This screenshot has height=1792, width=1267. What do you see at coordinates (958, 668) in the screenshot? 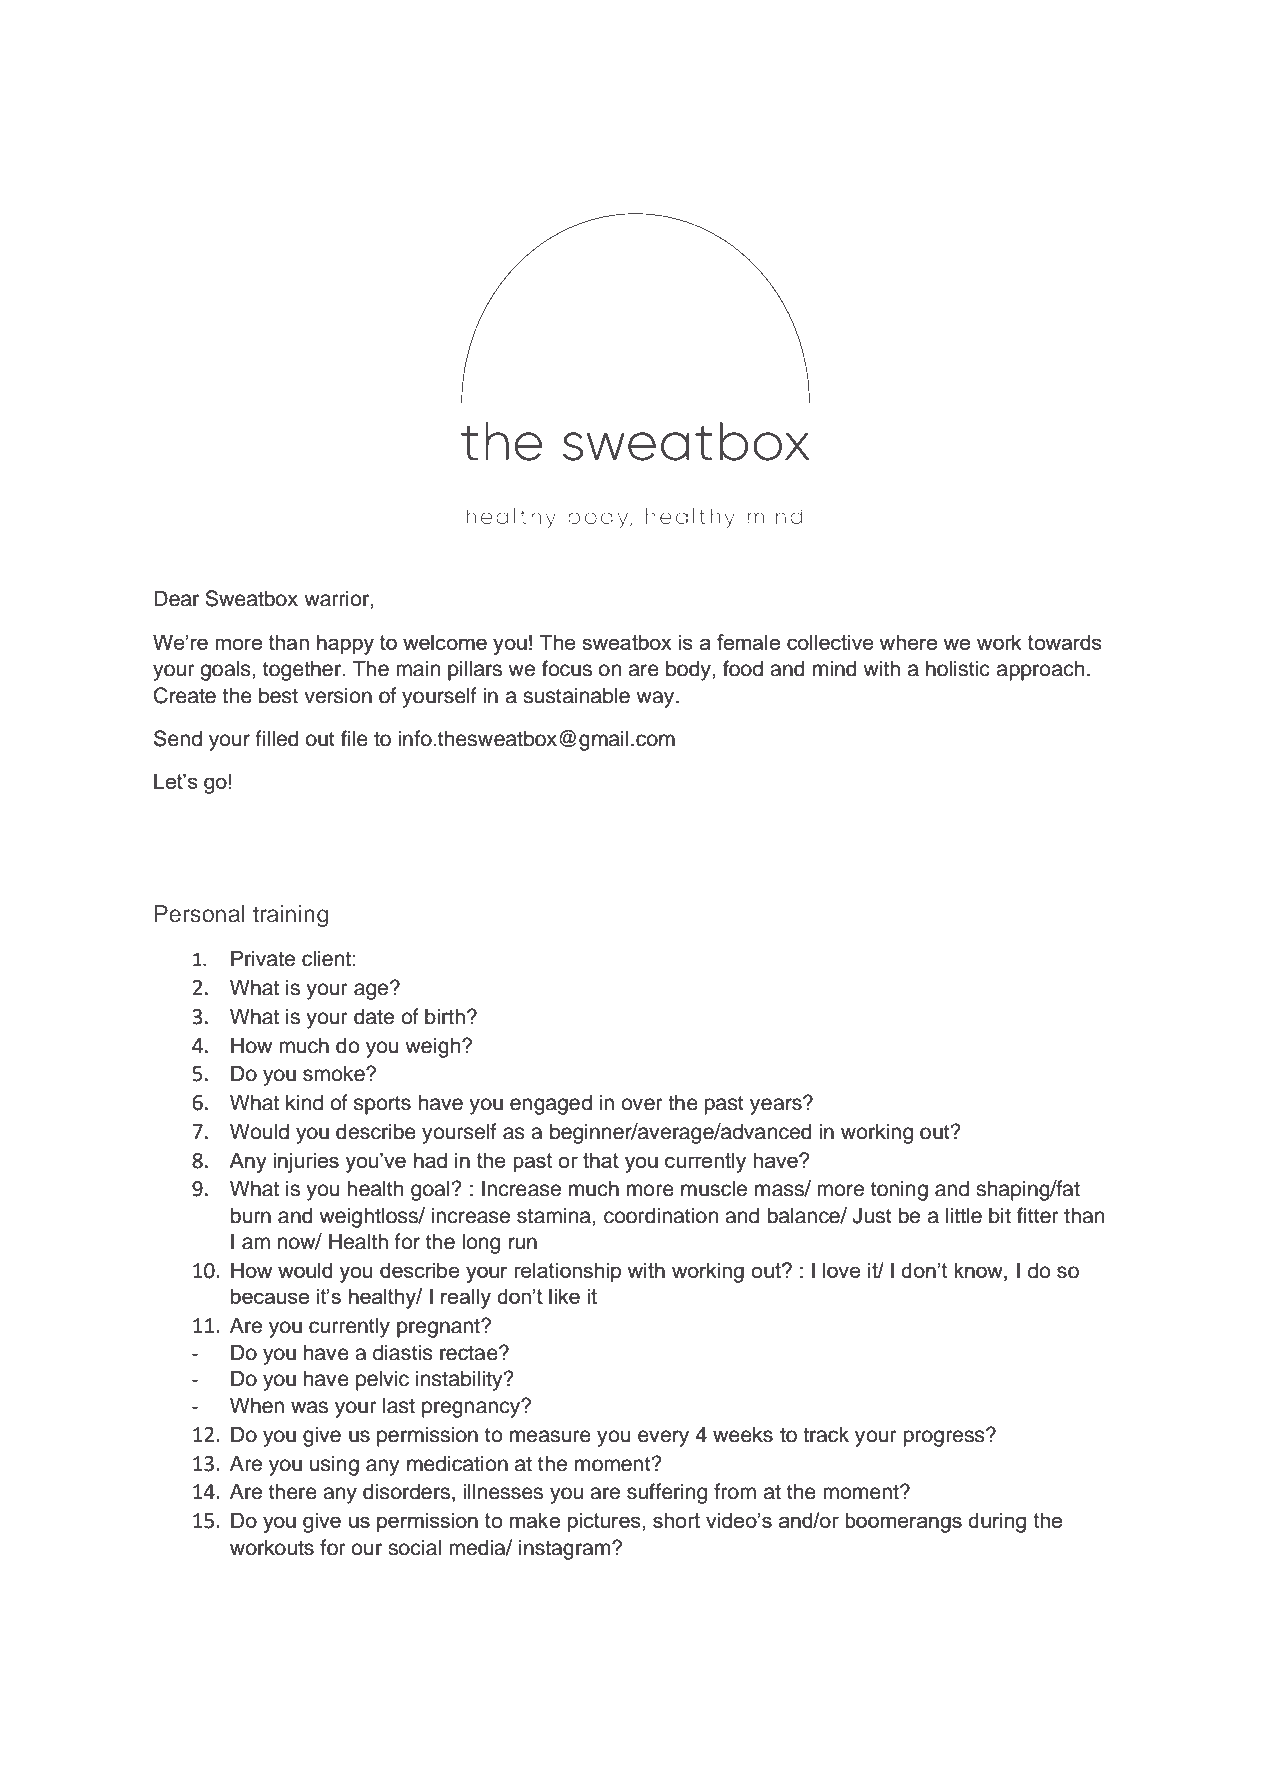
I see `holistic` at bounding box center [958, 668].
